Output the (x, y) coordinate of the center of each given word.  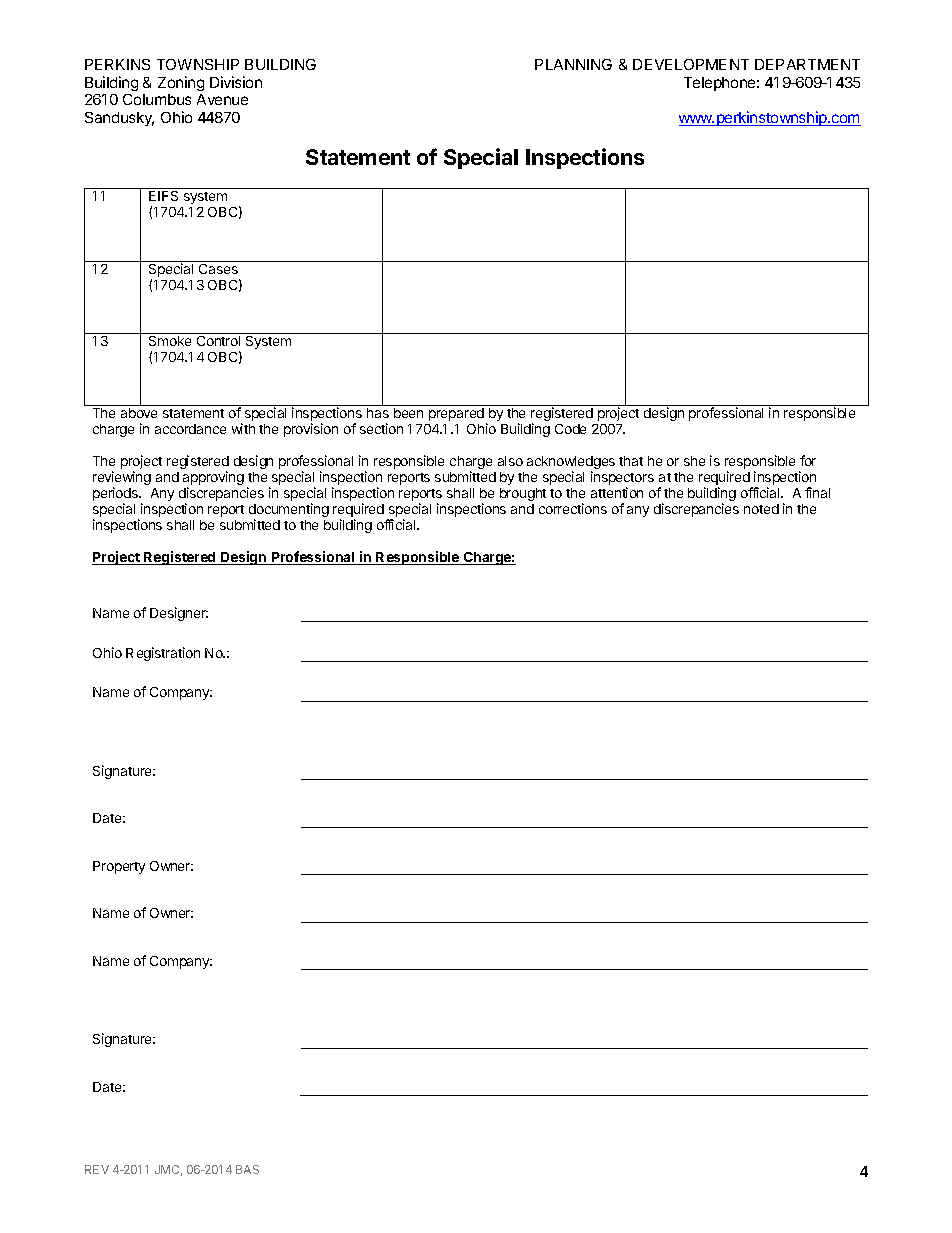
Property (119, 867)
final (817, 492)
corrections (573, 508)
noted (761, 509)
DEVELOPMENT (691, 64)
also (510, 461)
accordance (190, 429)
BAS (247, 1169)
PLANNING (573, 64)
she (694, 461)
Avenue (222, 99)
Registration (163, 654)
